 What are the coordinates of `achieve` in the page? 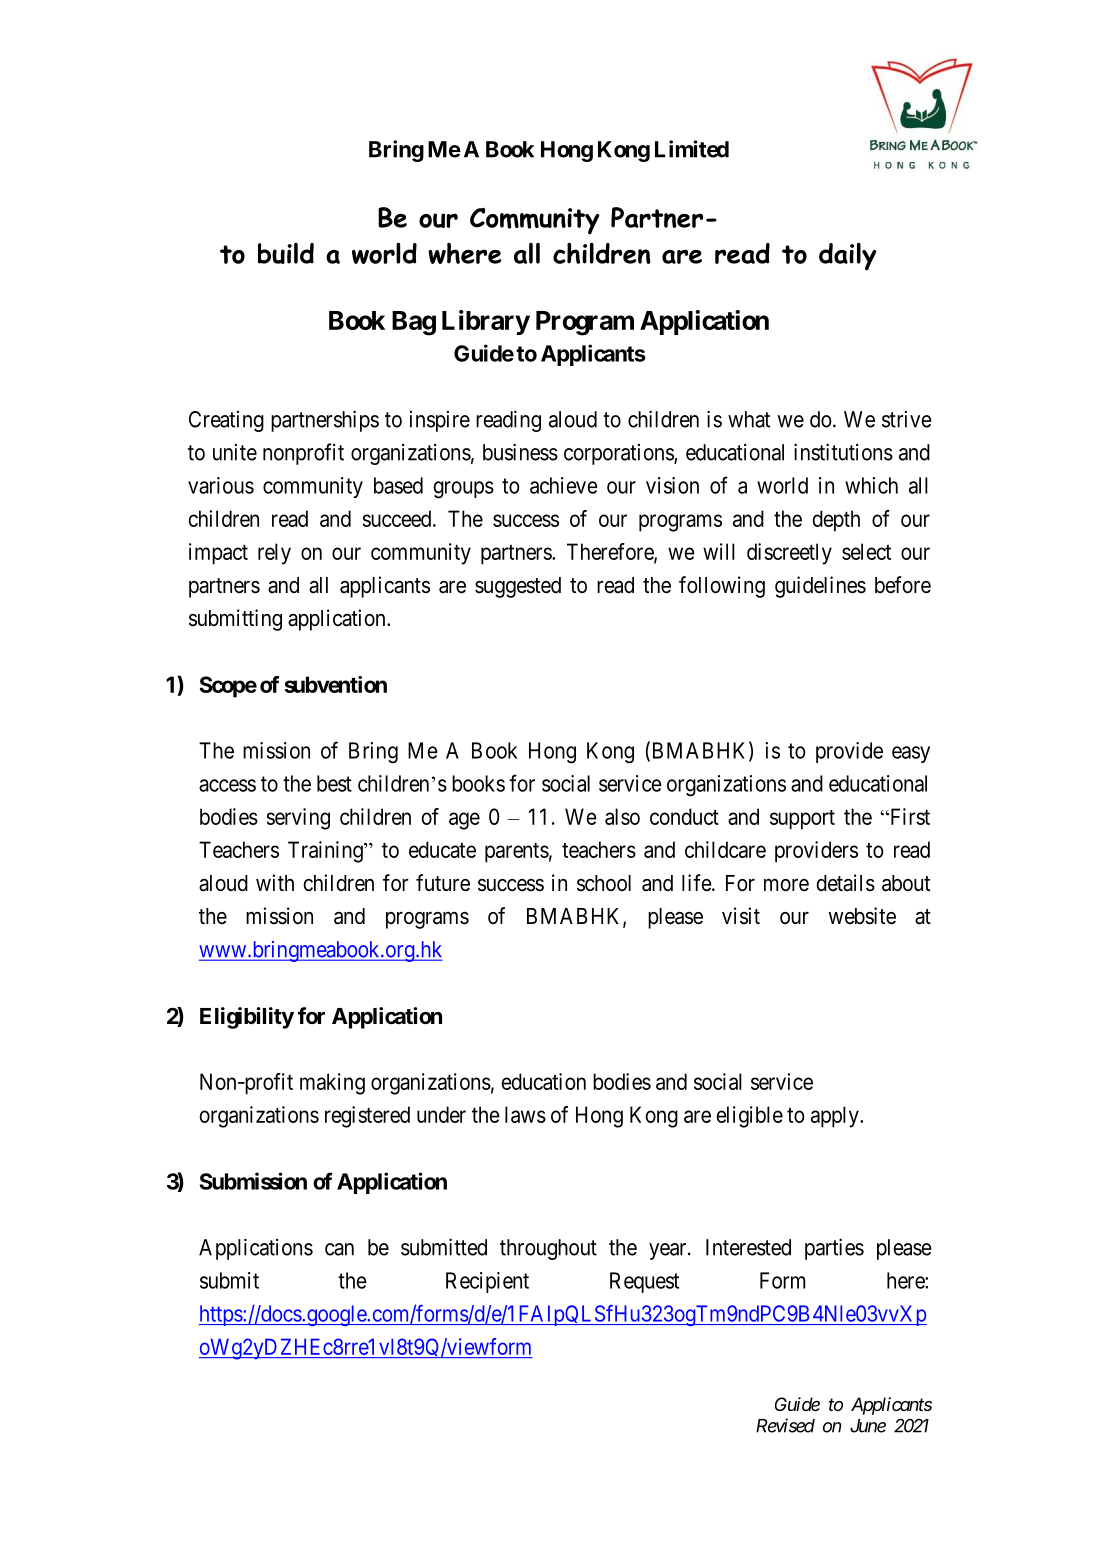 It's located at (564, 485).
